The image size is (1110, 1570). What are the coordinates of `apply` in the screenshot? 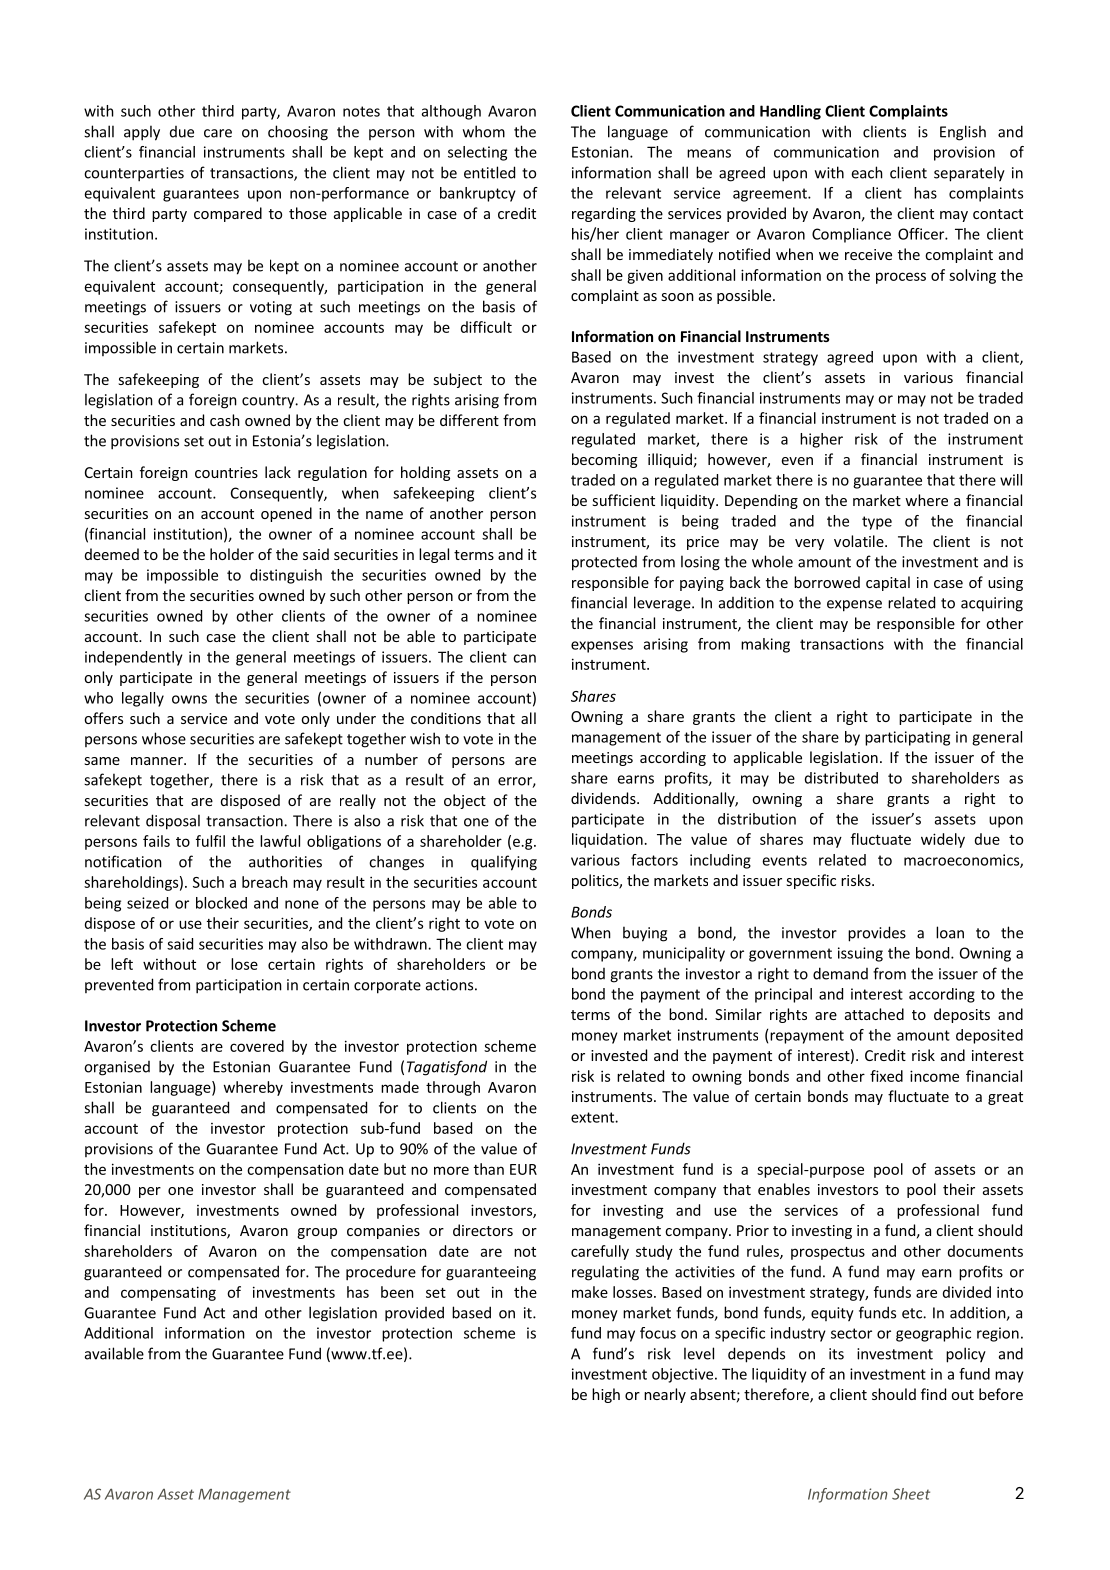 It's located at (142, 133).
